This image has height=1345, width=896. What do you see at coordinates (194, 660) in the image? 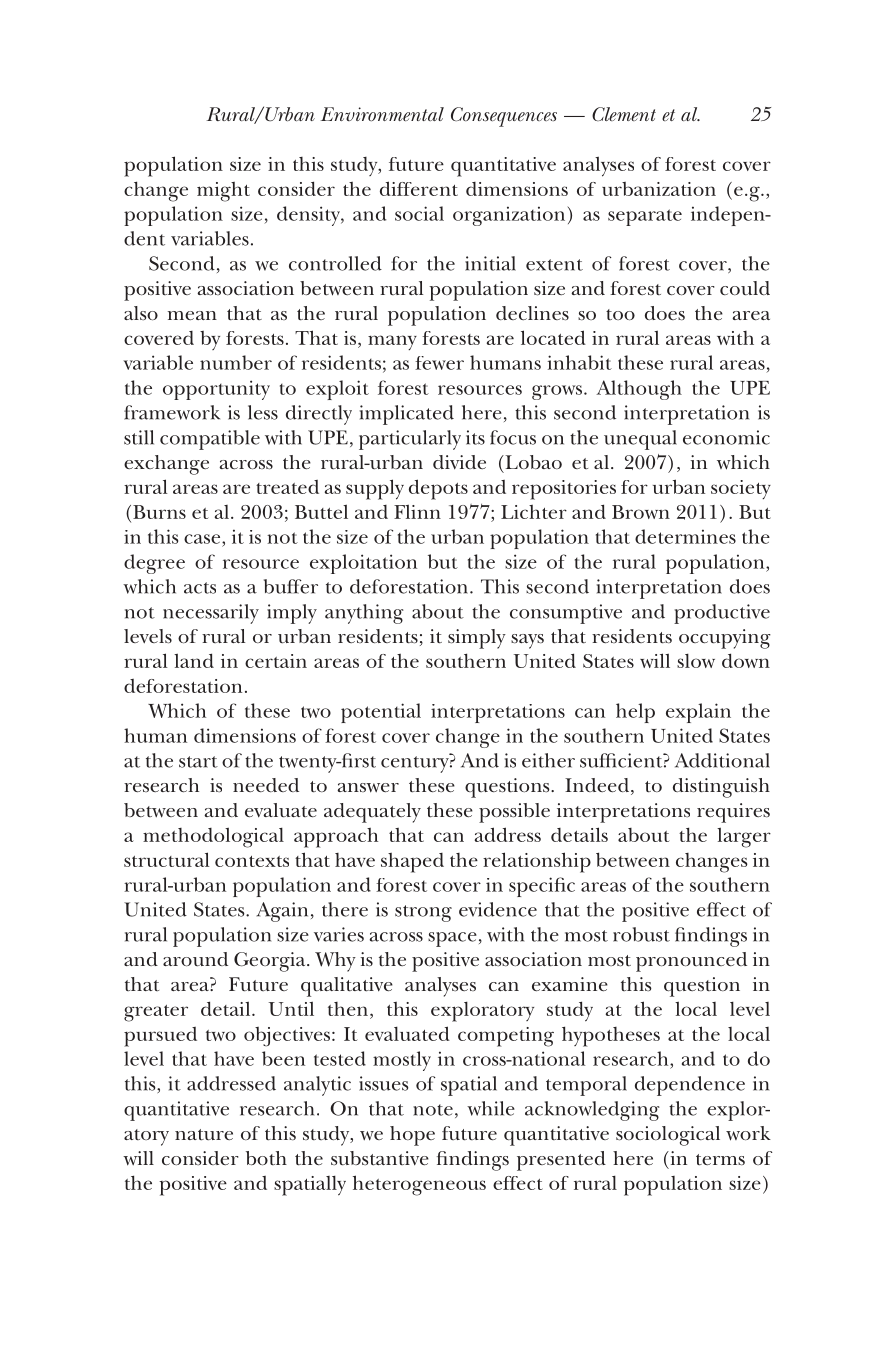
I see `land` at bounding box center [194, 660].
